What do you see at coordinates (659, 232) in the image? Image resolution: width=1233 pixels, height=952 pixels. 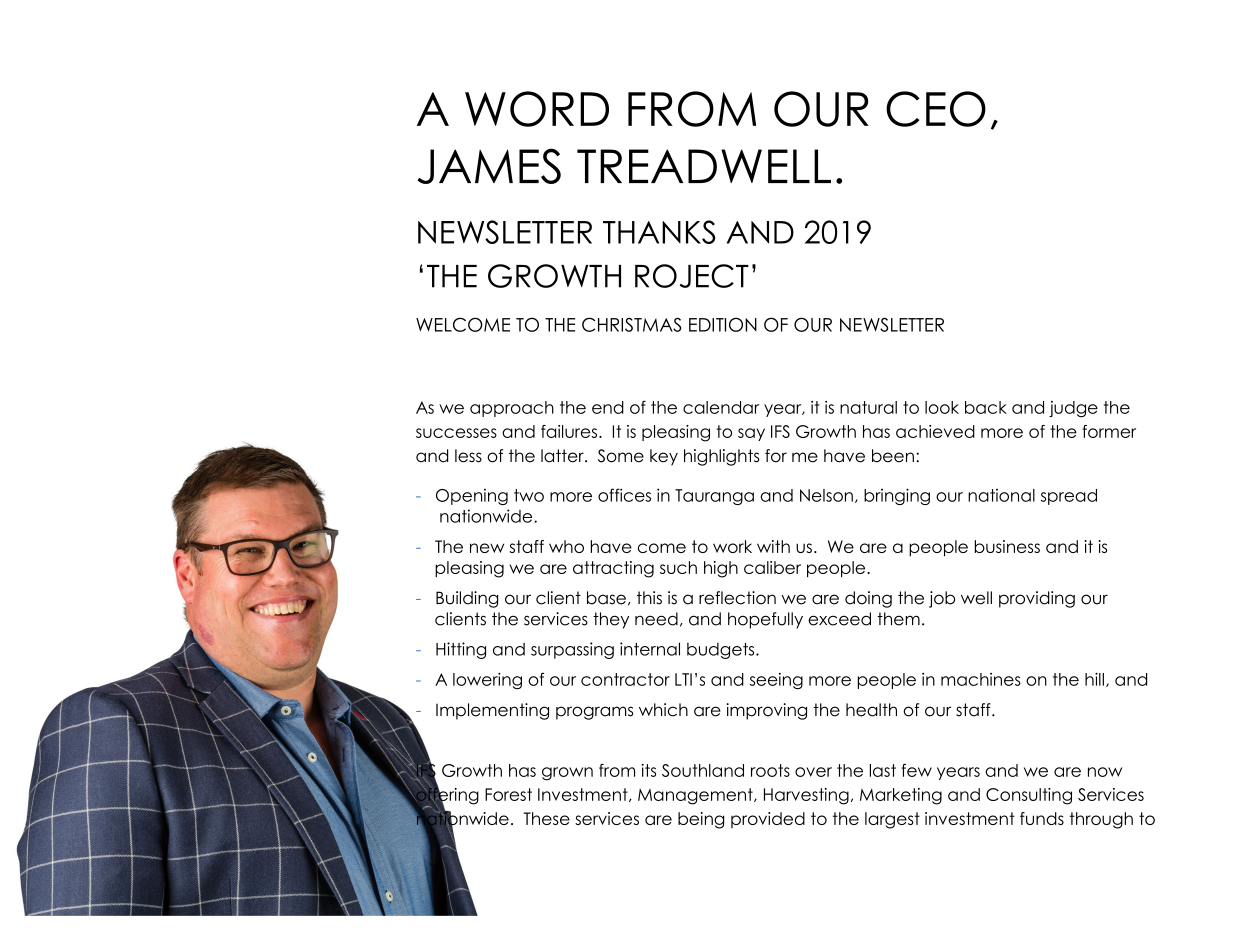 I see `THANKS` at bounding box center [659, 232].
